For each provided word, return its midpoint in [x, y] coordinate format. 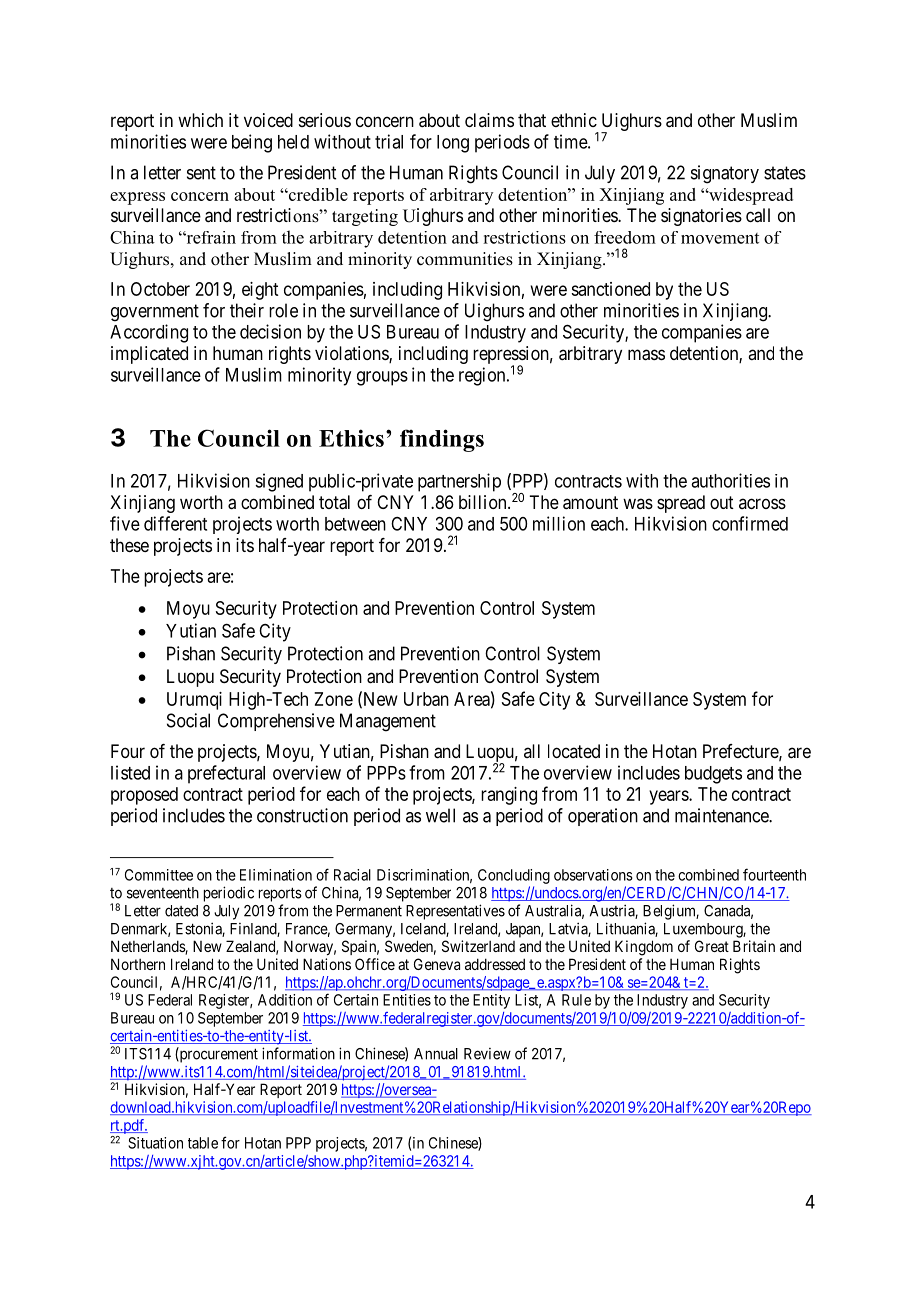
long [453, 144]
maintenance [722, 815]
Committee [159, 875]
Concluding [514, 876]
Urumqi [194, 701]
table [203, 1143]
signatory [725, 174]
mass [646, 355]
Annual [436, 1054]
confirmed [750, 523]
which [200, 120]
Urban [426, 699]
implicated [149, 355]
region [483, 376]
